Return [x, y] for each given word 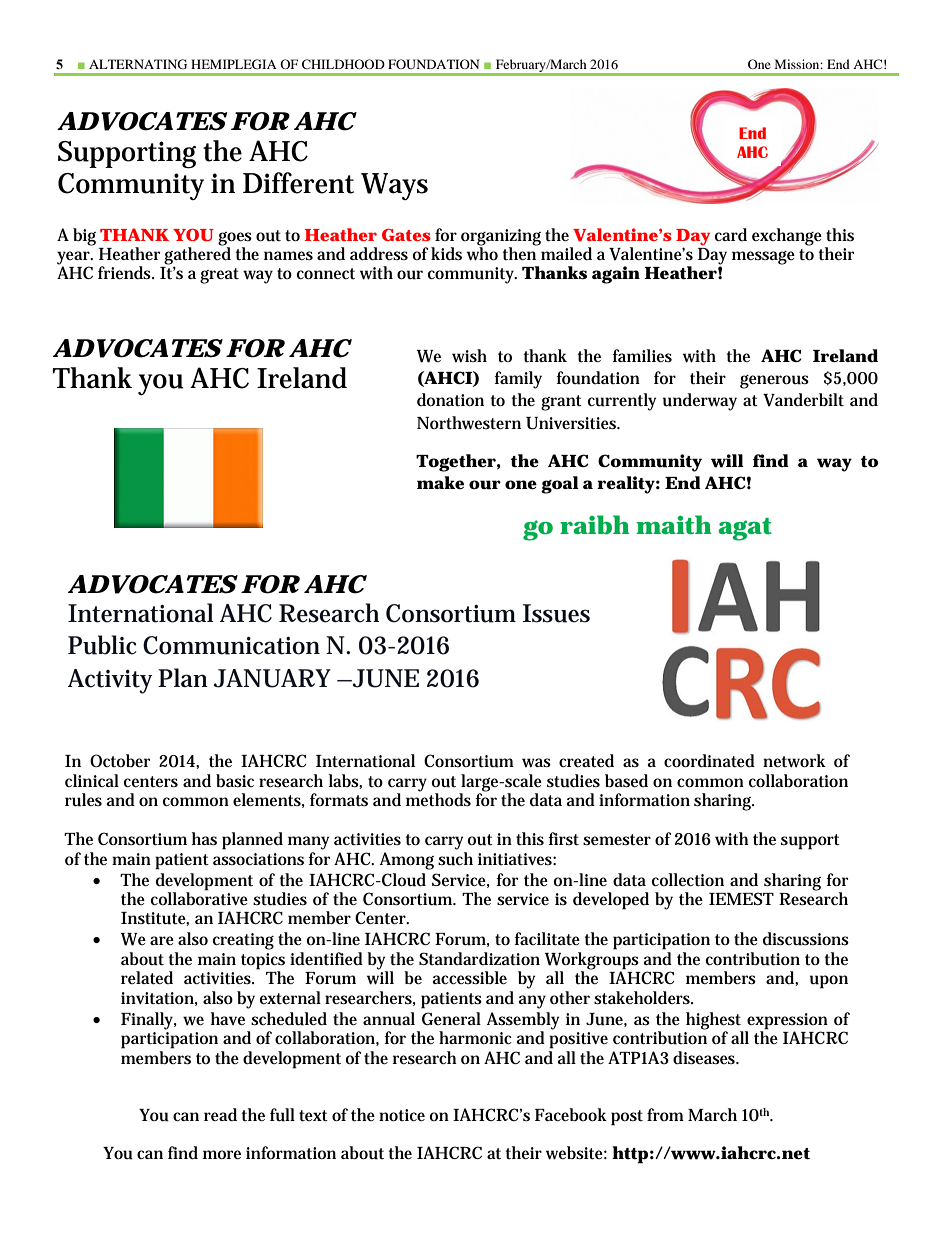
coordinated [709, 761]
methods [438, 799]
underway [700, 402]
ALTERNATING [138, 64]
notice [402, 1115]
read [220, 1114]
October [120, 760]
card [731, 234]
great [219, 276]
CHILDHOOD [343, 64]
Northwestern [469, 423]
